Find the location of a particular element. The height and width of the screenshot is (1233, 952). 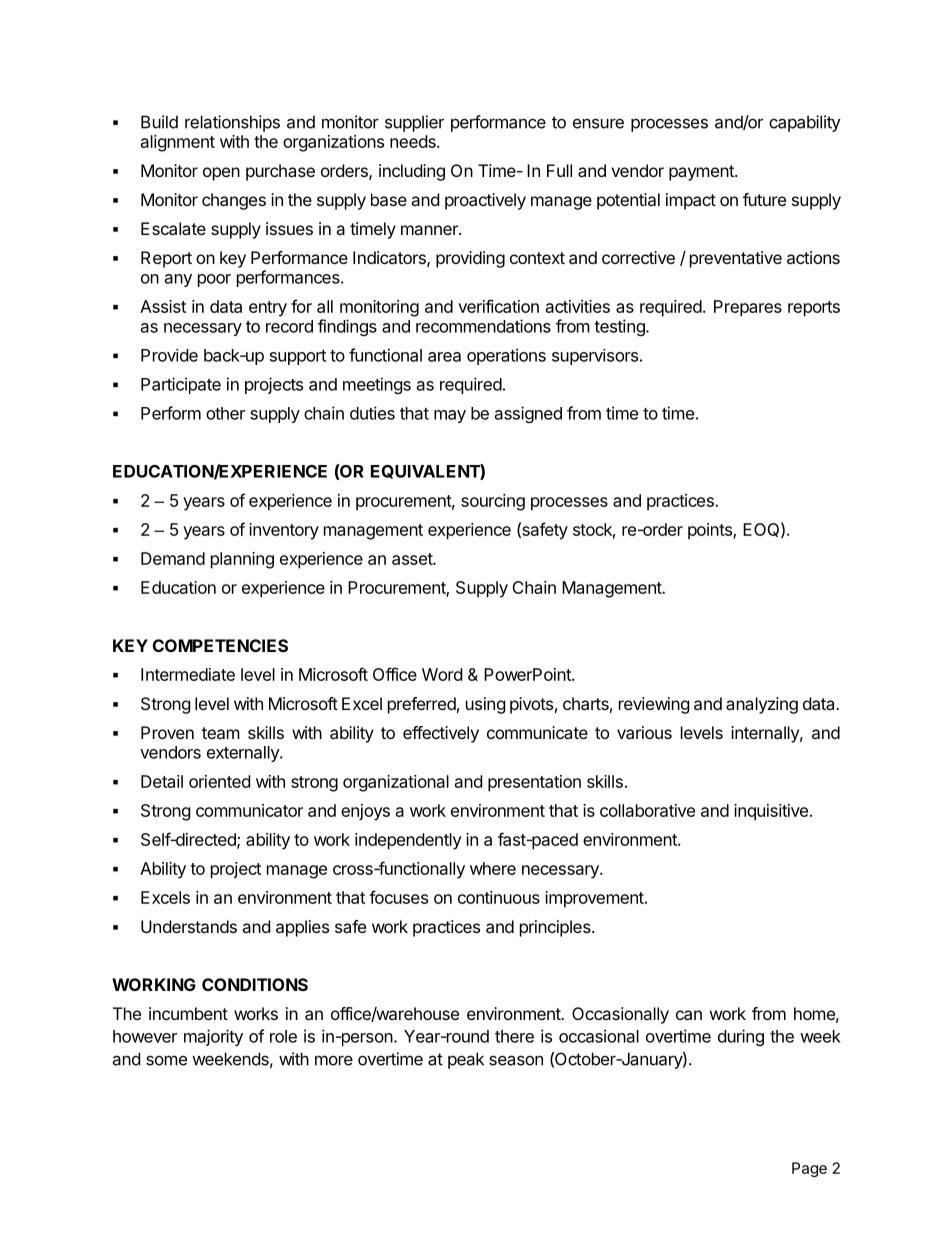

may is located at coordinates (450, 416).
